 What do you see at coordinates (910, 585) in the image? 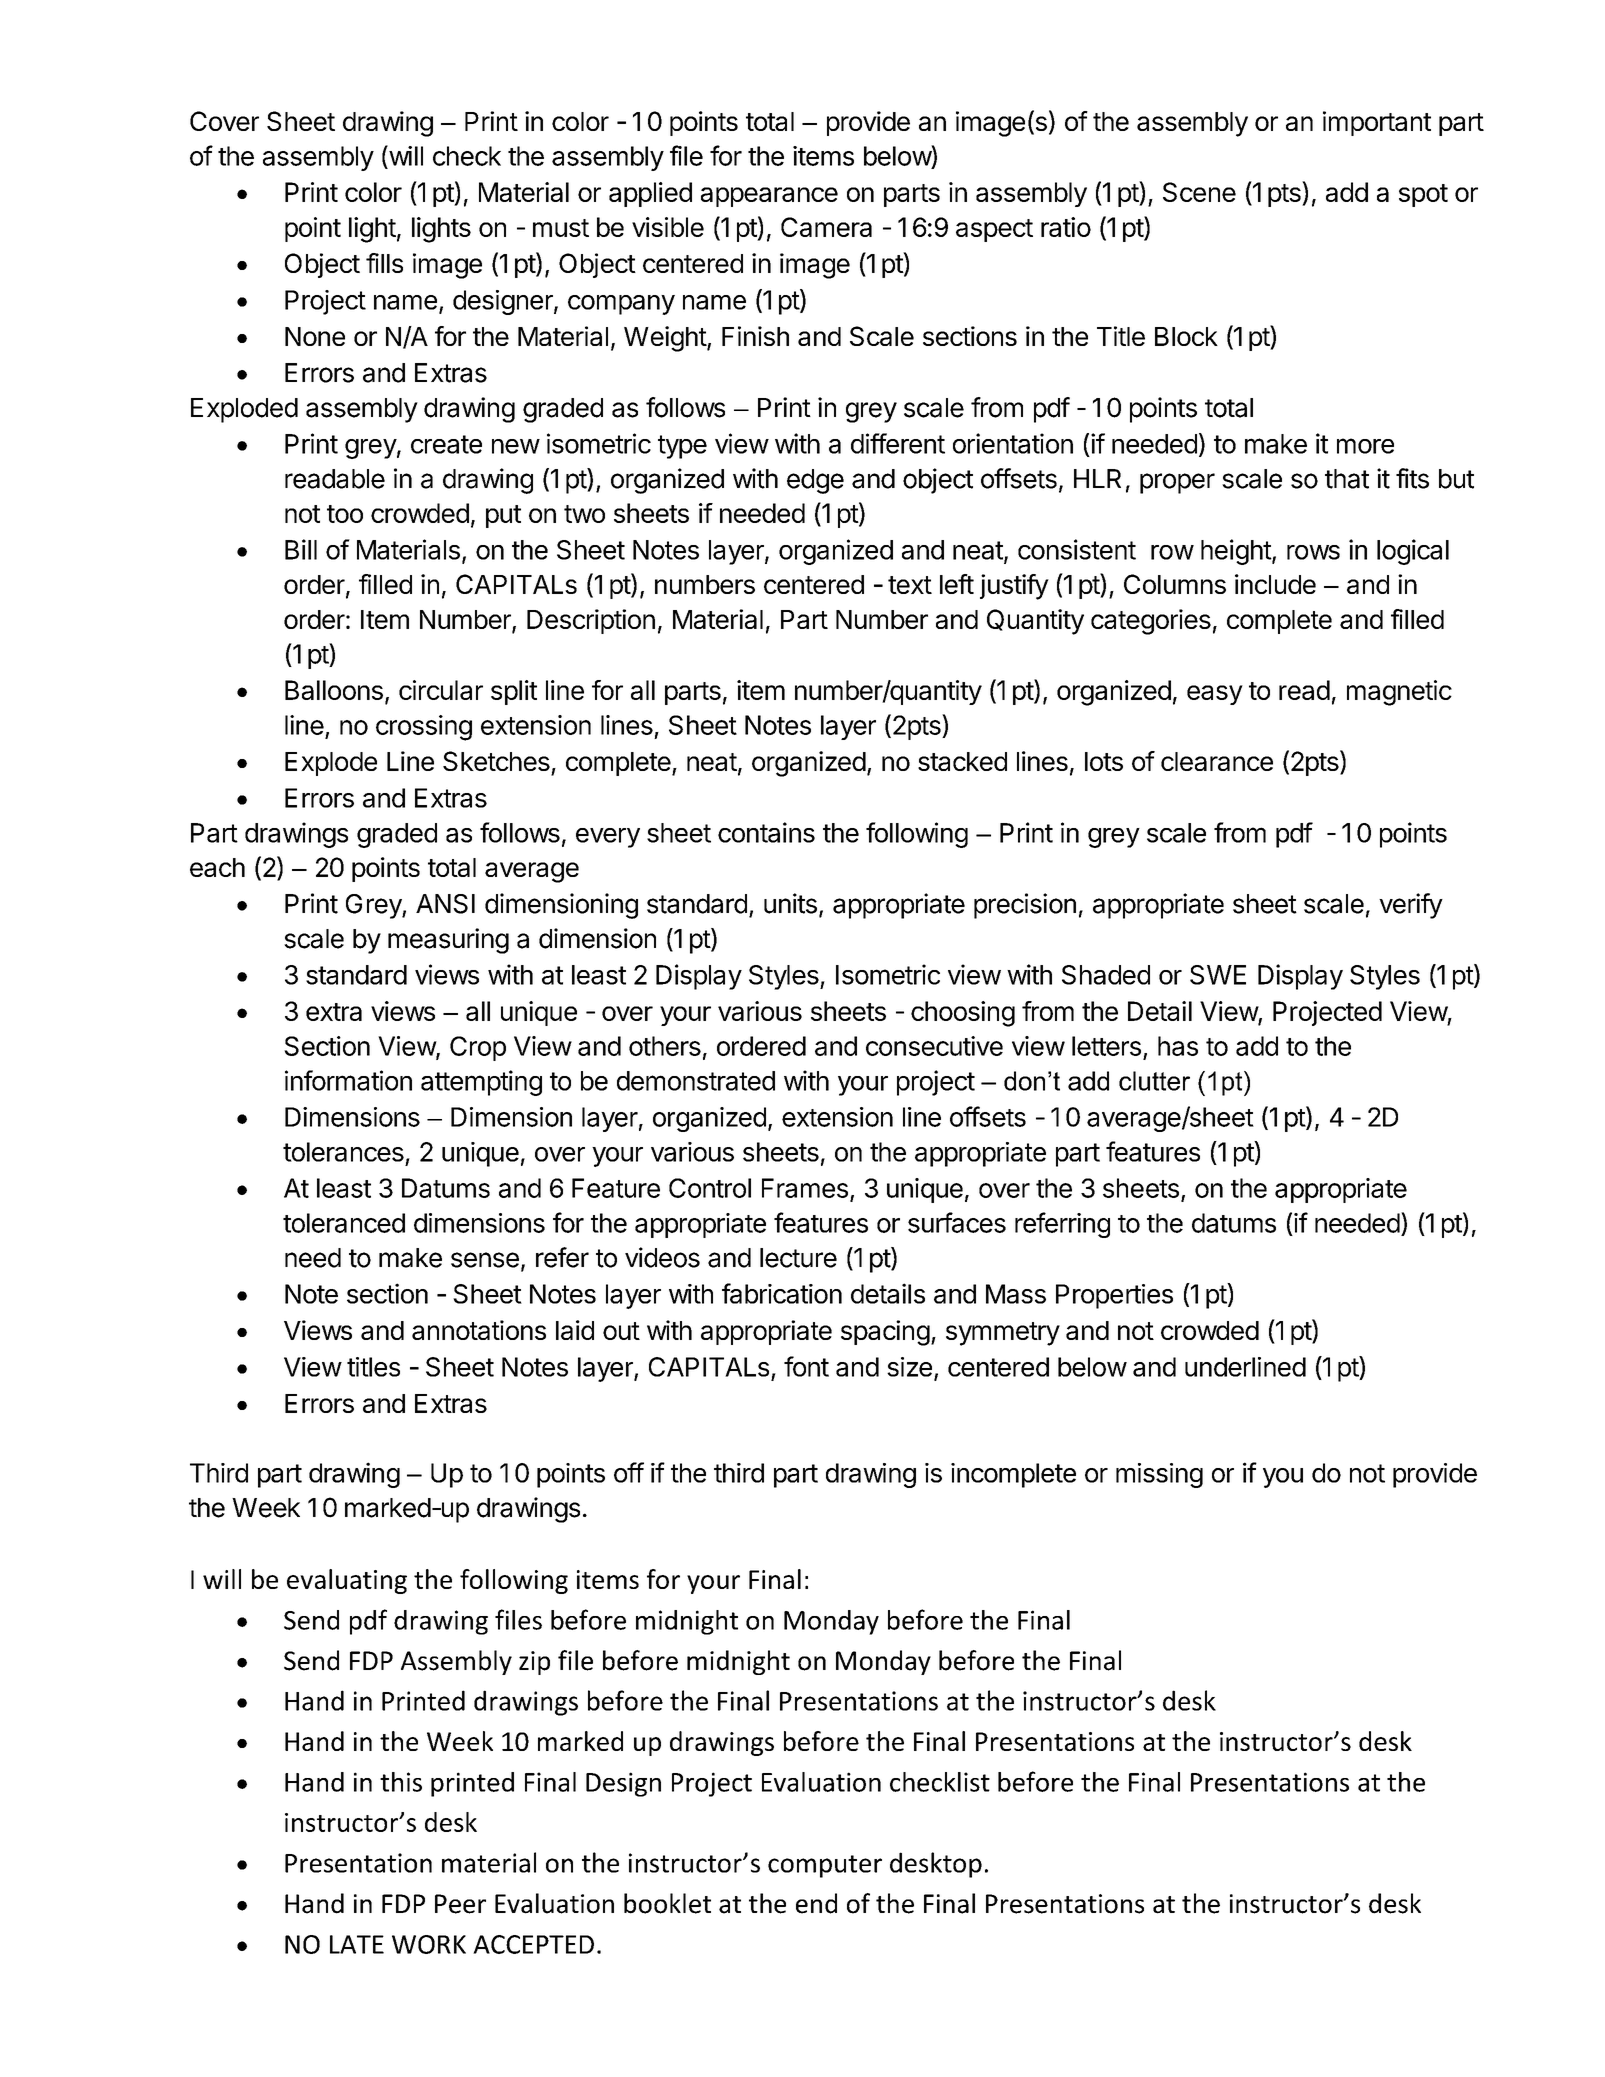
I see `text` at bounding box center [910, 585].
